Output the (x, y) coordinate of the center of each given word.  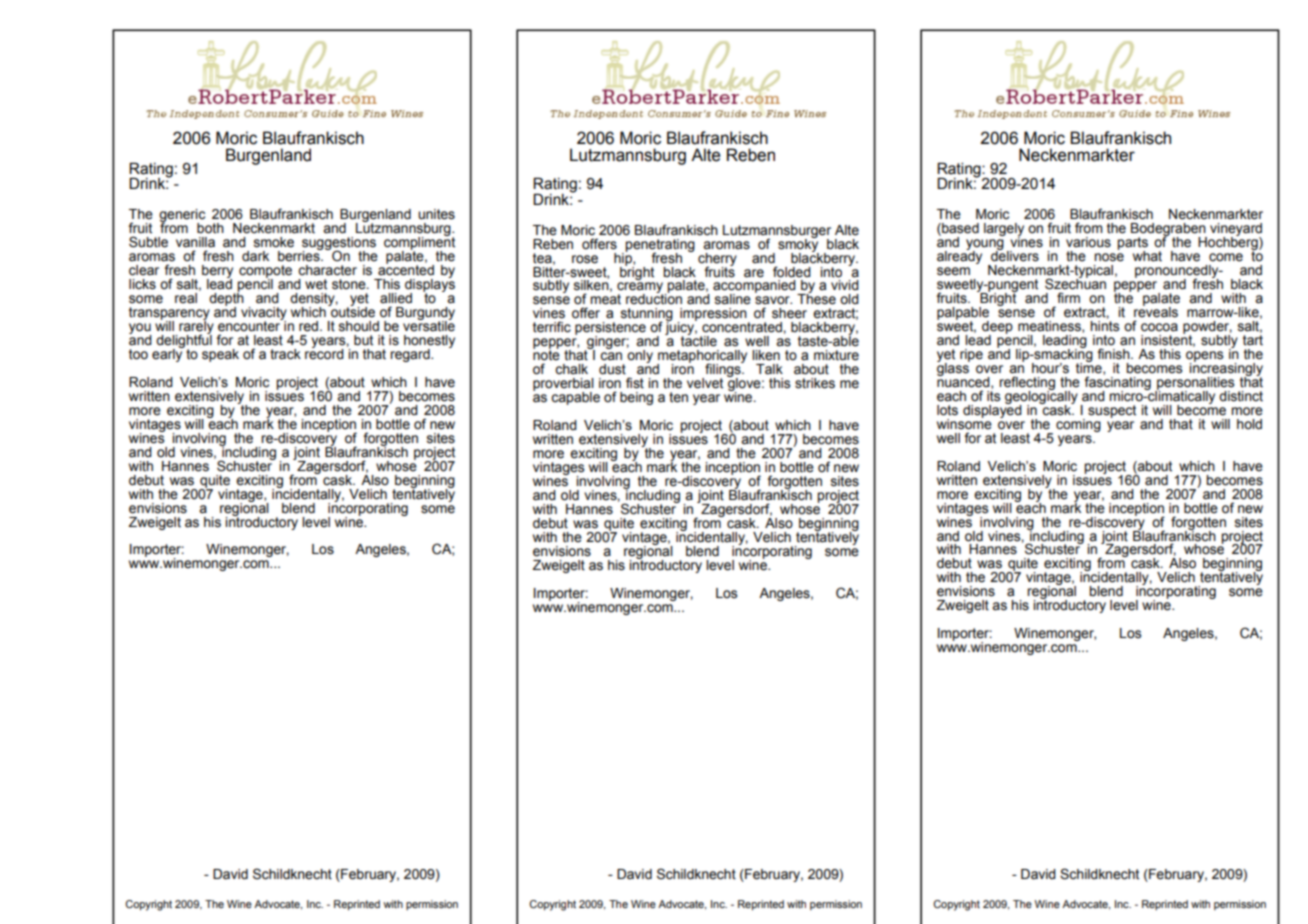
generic (182, 216)
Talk (769, 369)
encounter (250, 325)
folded (792, 272)
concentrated (743, 327)
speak (220, 355)
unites (436, 214)
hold (1249, 424)
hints (1104, 325)
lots (947, 410)
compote (265, 272)
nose (1109, 257)
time (1090, 367)
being (636, 398)
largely (1004, 230)
